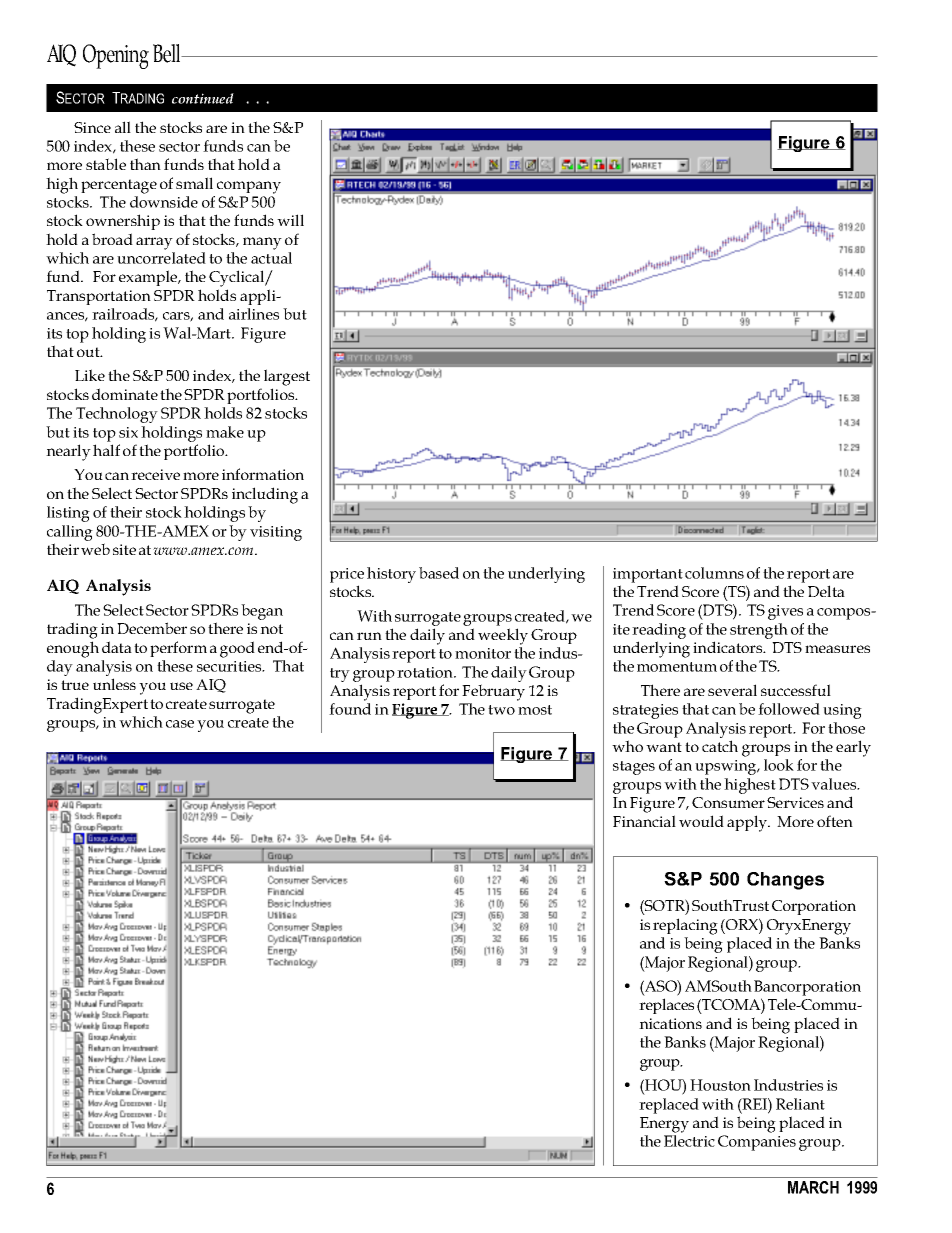  What do you see at coordinates (666, 1006) in the screenshot?
I see `replaces` at bounding box center [666, 1006].
